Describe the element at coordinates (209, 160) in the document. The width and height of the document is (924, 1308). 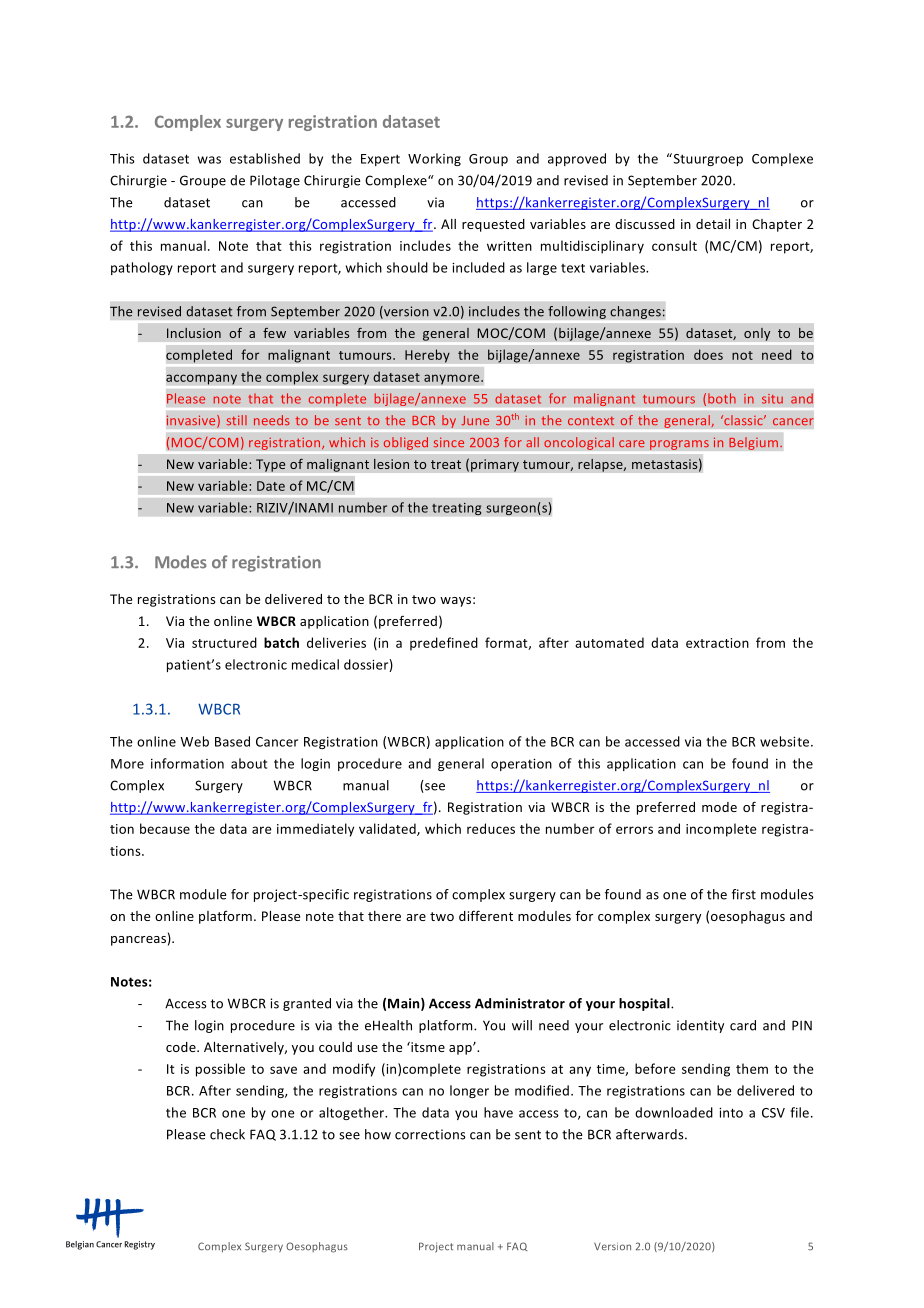
I see `was` at that location.
